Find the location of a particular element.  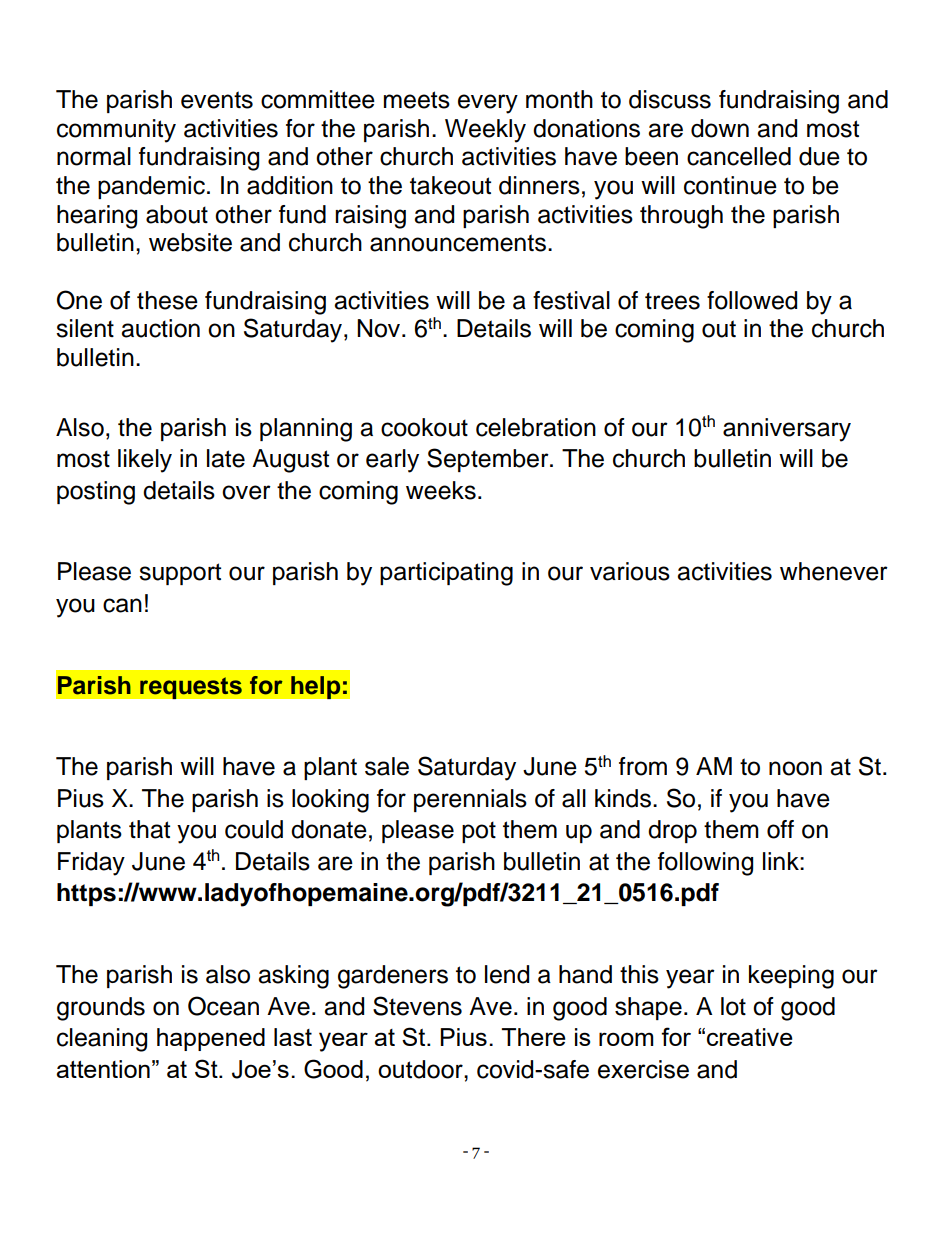

cookout is located at coordinates (424, 427).
